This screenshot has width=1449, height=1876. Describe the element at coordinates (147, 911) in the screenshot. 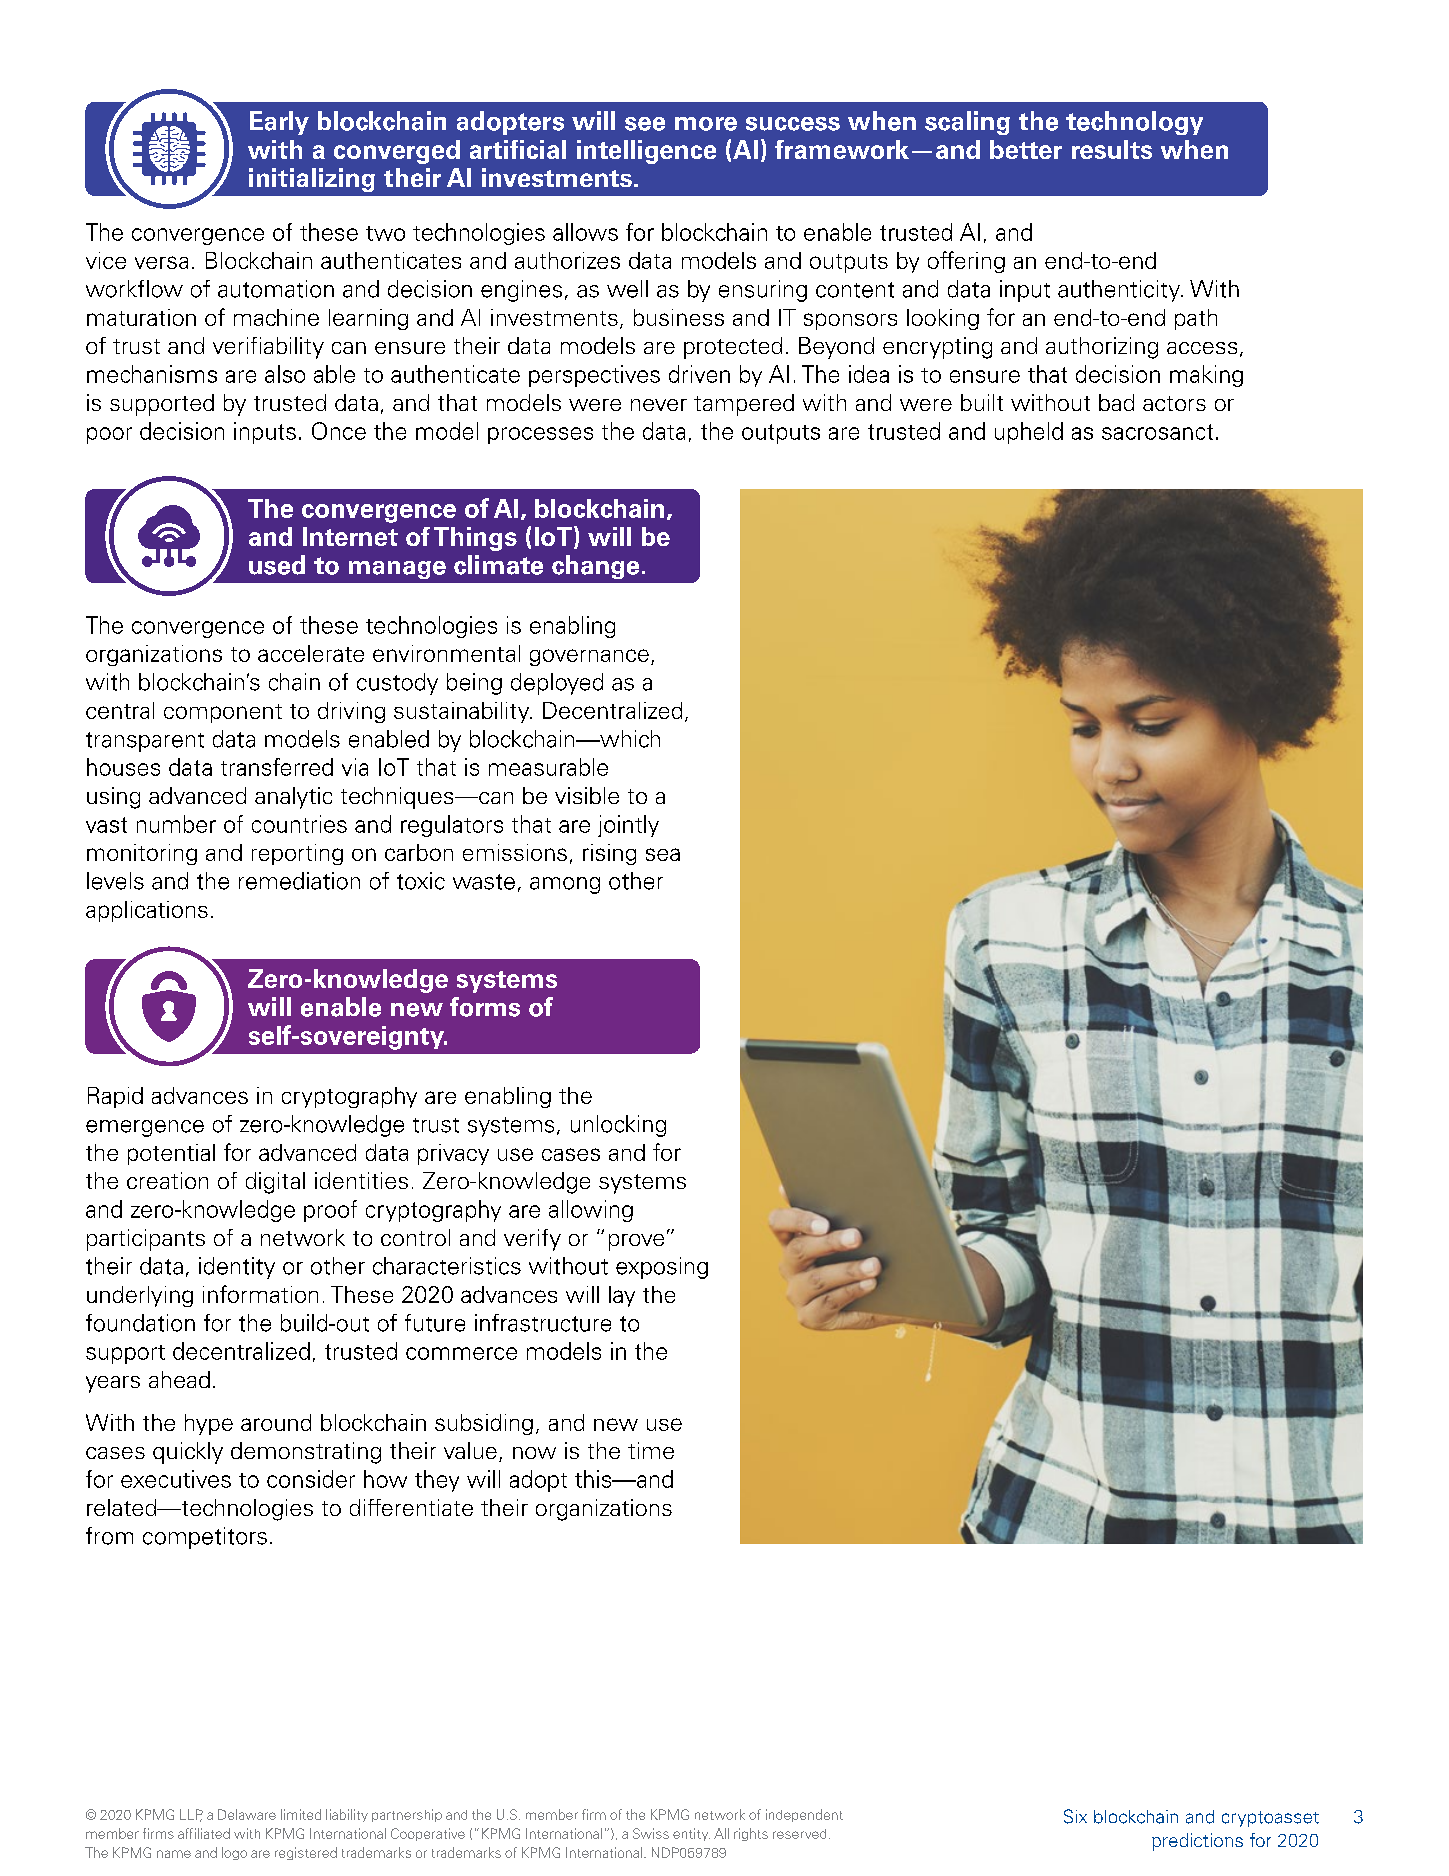

I see `applications` at that location.
